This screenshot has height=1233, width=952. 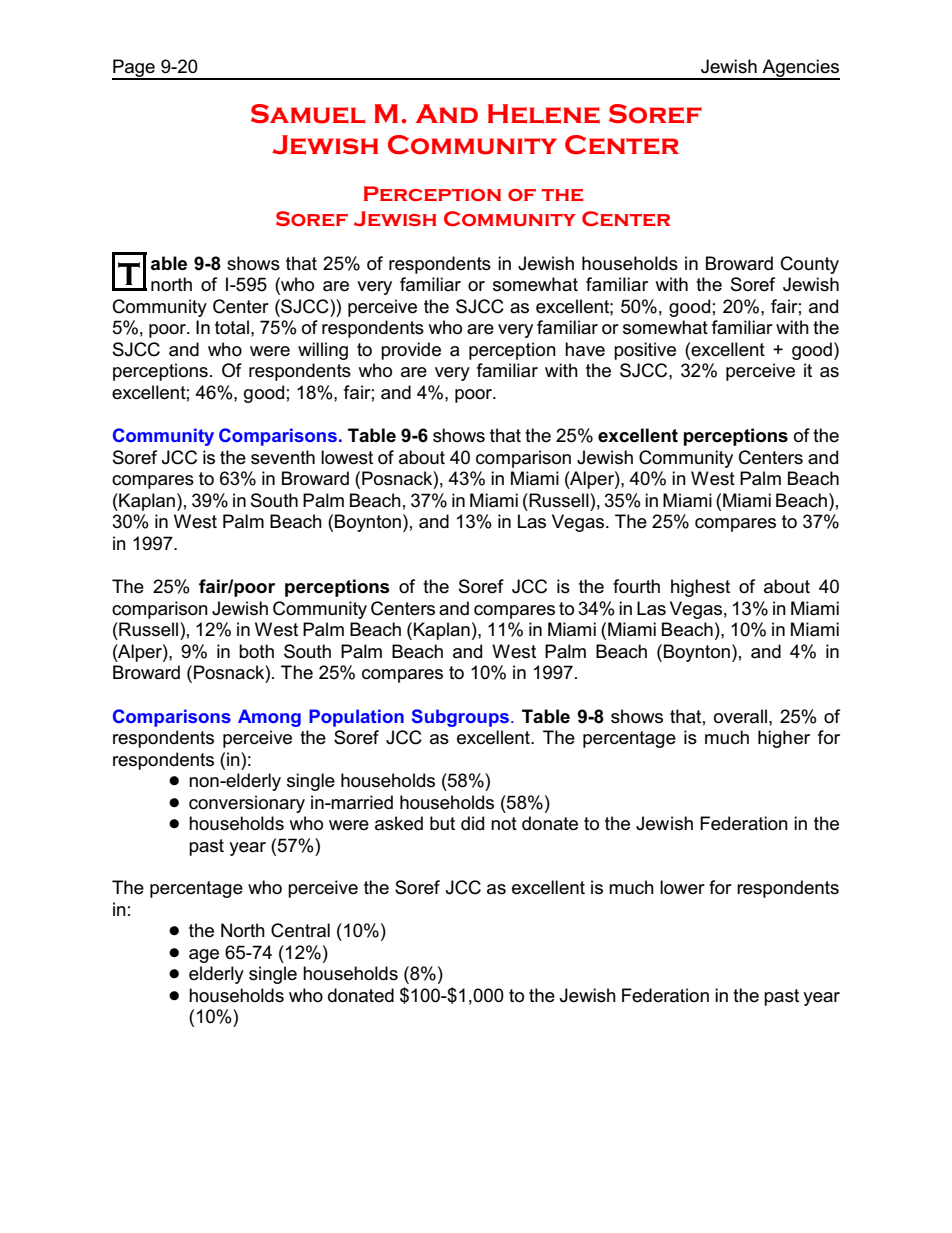 What do you see at coordinates (134, 69) in the screenshot?
I see `Page` at bounding box center [134, 69].
